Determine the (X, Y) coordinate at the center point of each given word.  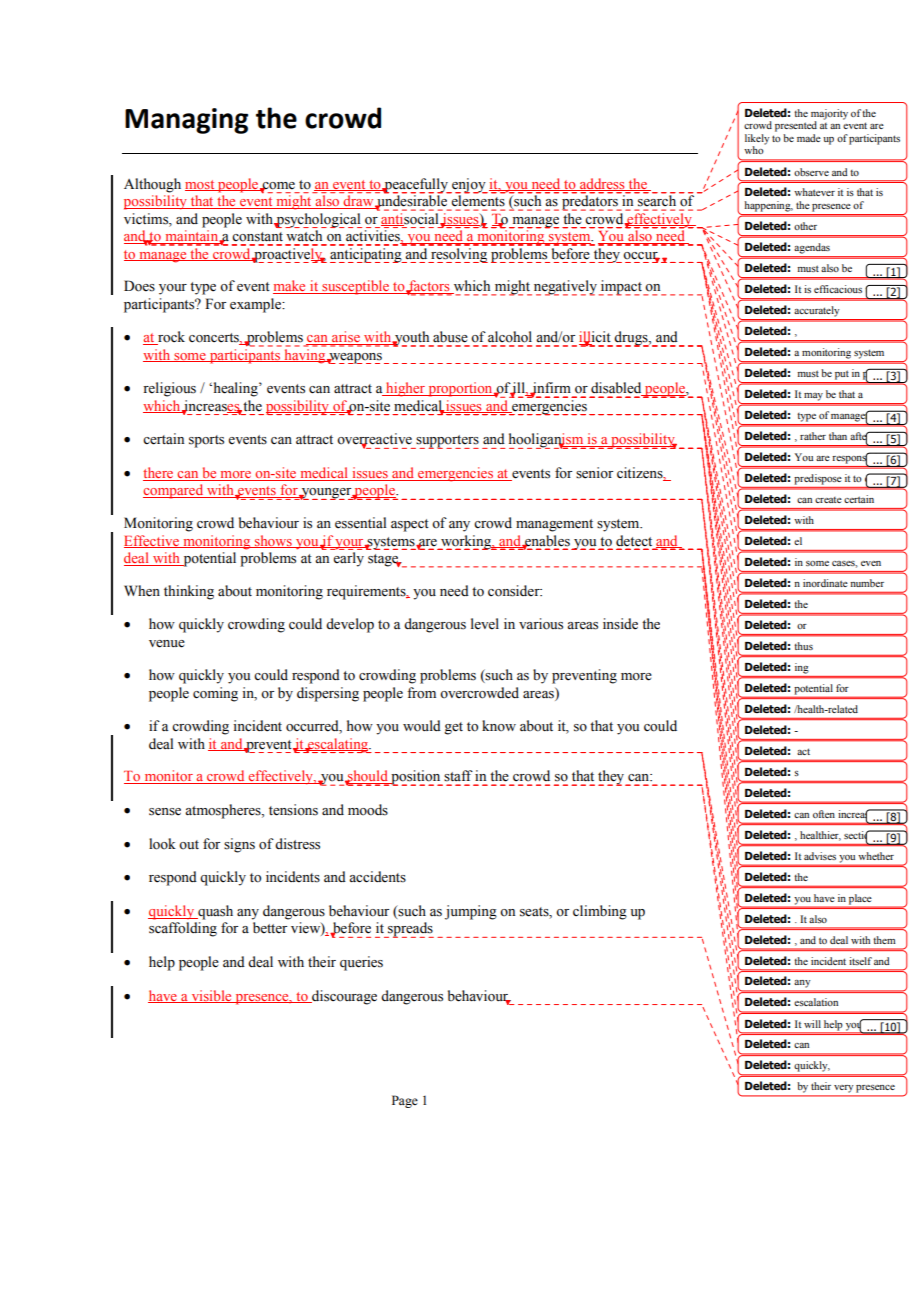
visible (211, 996)
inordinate (825, 583)
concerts (215, 339)
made (809, 138)
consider (515, 591)
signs (239, 845)
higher (405, 389)
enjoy (469, 186)
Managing (186, 121)
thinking (189, 592)
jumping (471, 912)
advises (820, 856)
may (813, 397)
